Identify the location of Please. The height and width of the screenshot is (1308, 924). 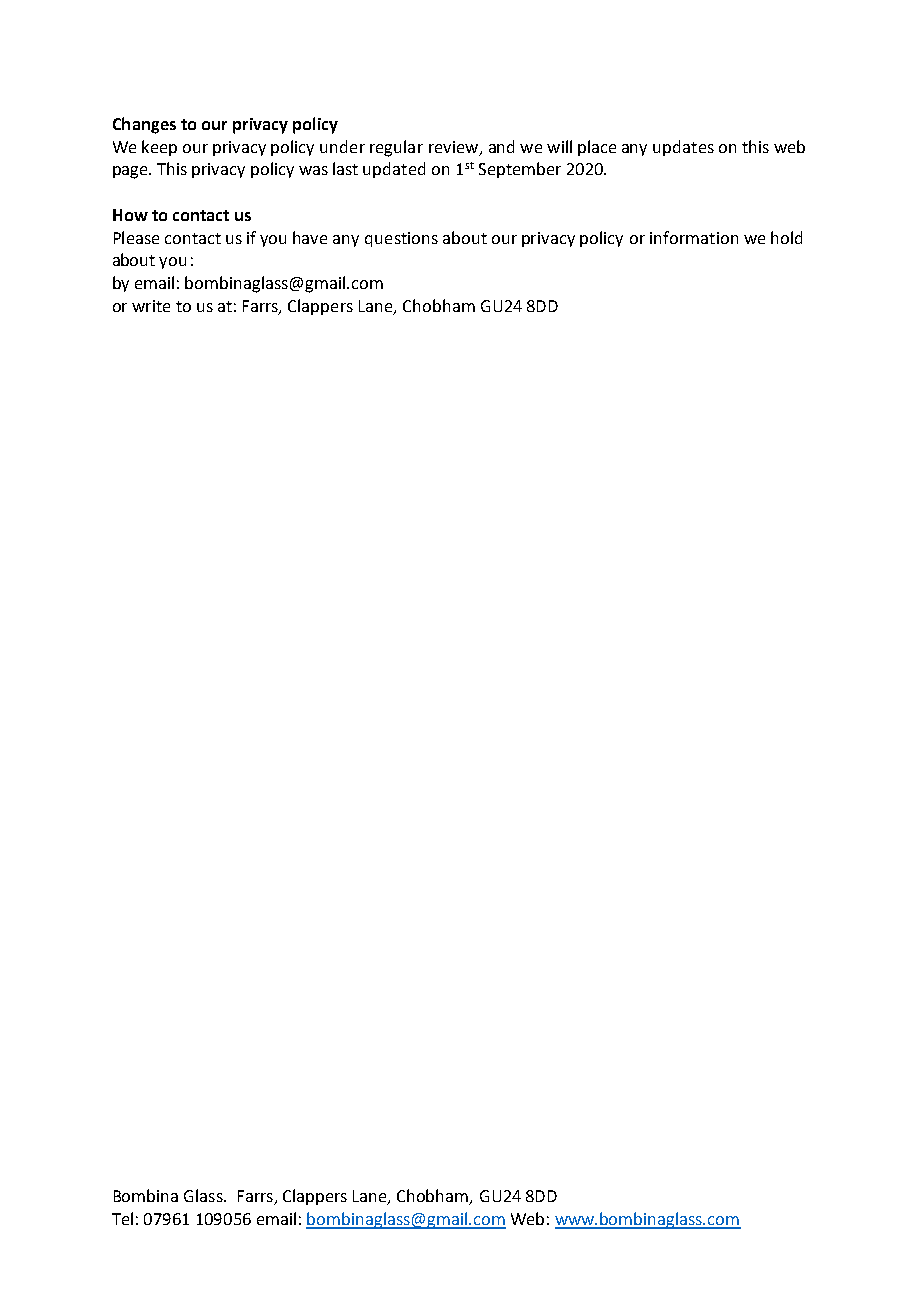
(136, 237).
